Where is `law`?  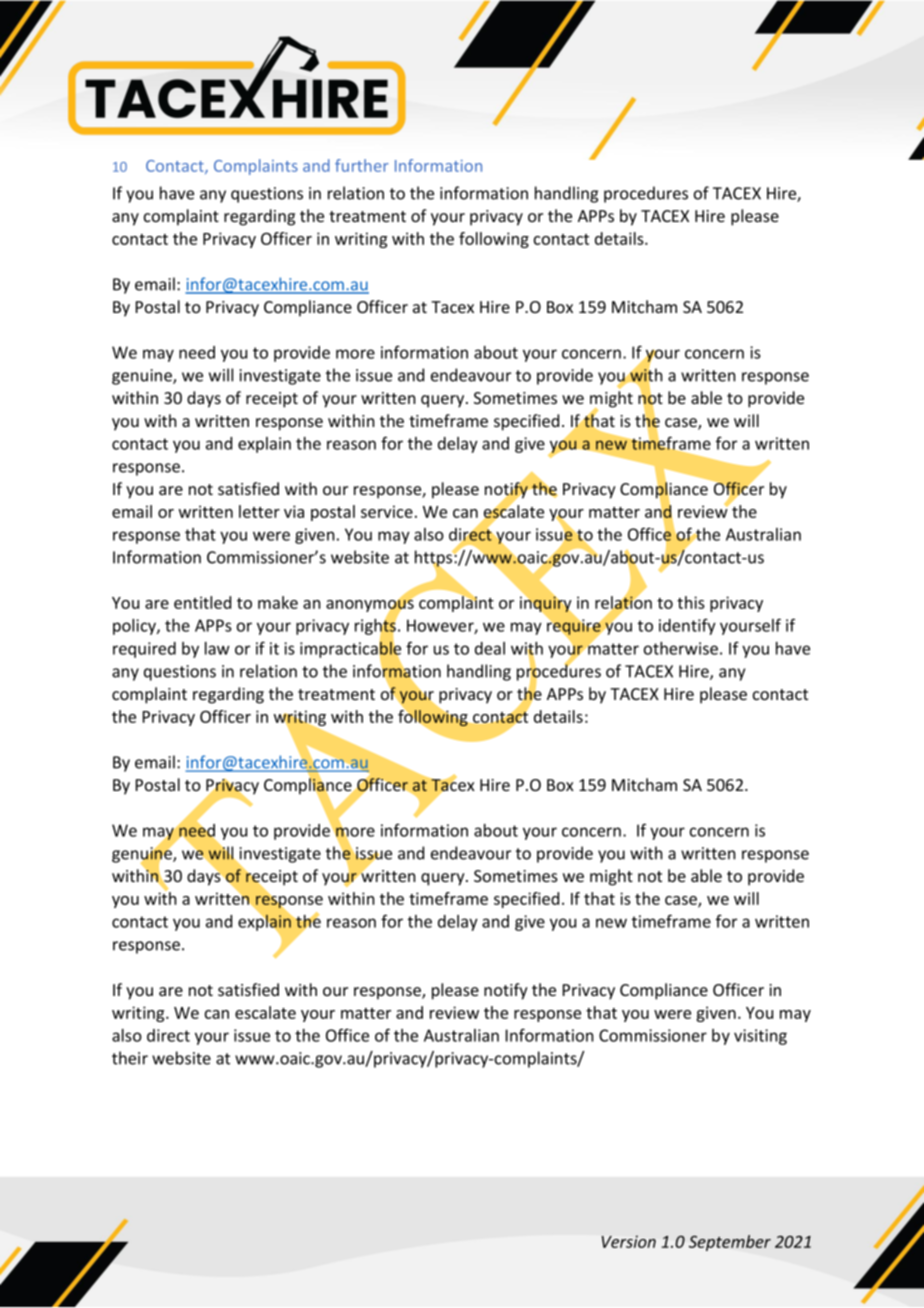 law is located at coordinates (217, 648).
